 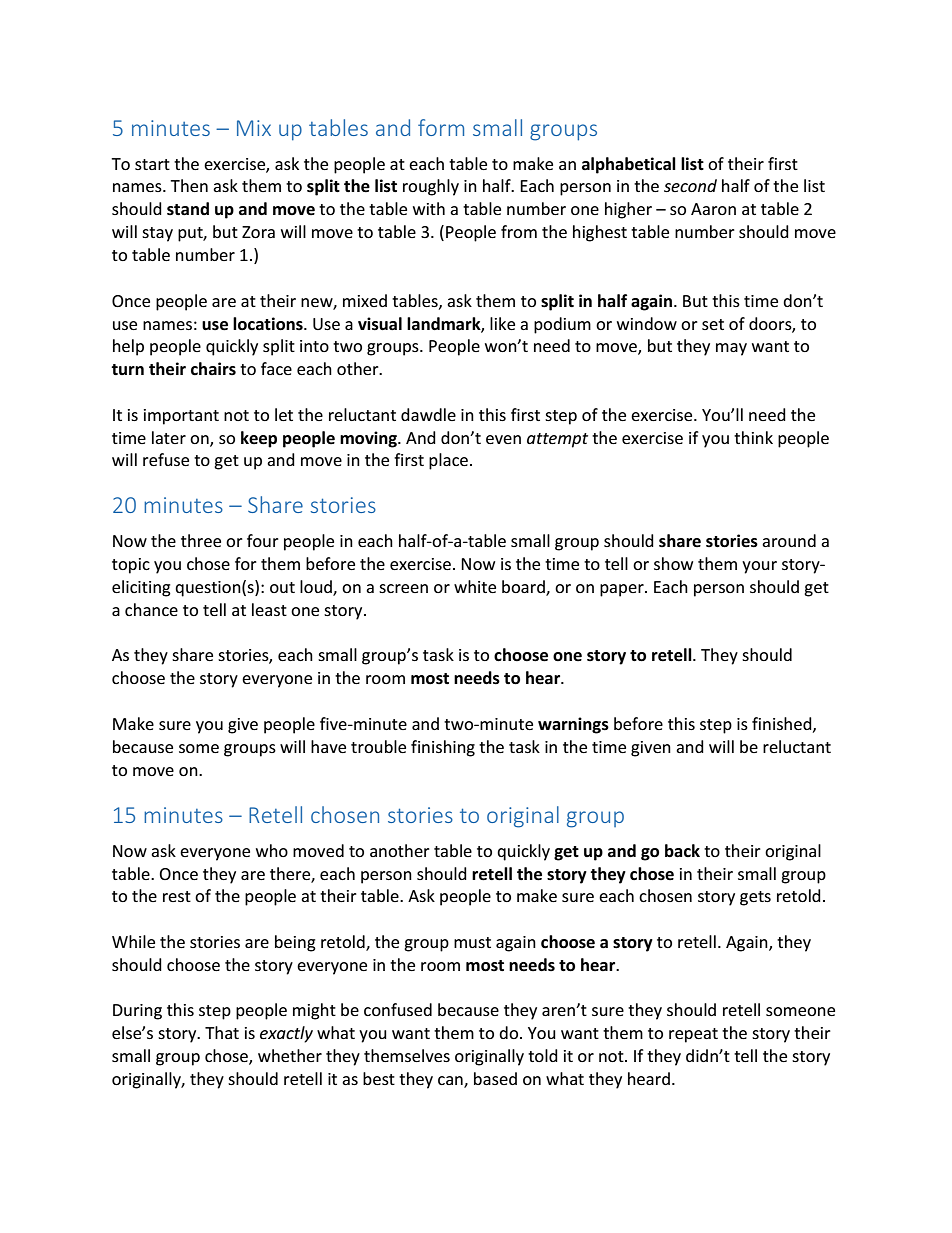 I want to click on Then, so click(x=189, y=185).
